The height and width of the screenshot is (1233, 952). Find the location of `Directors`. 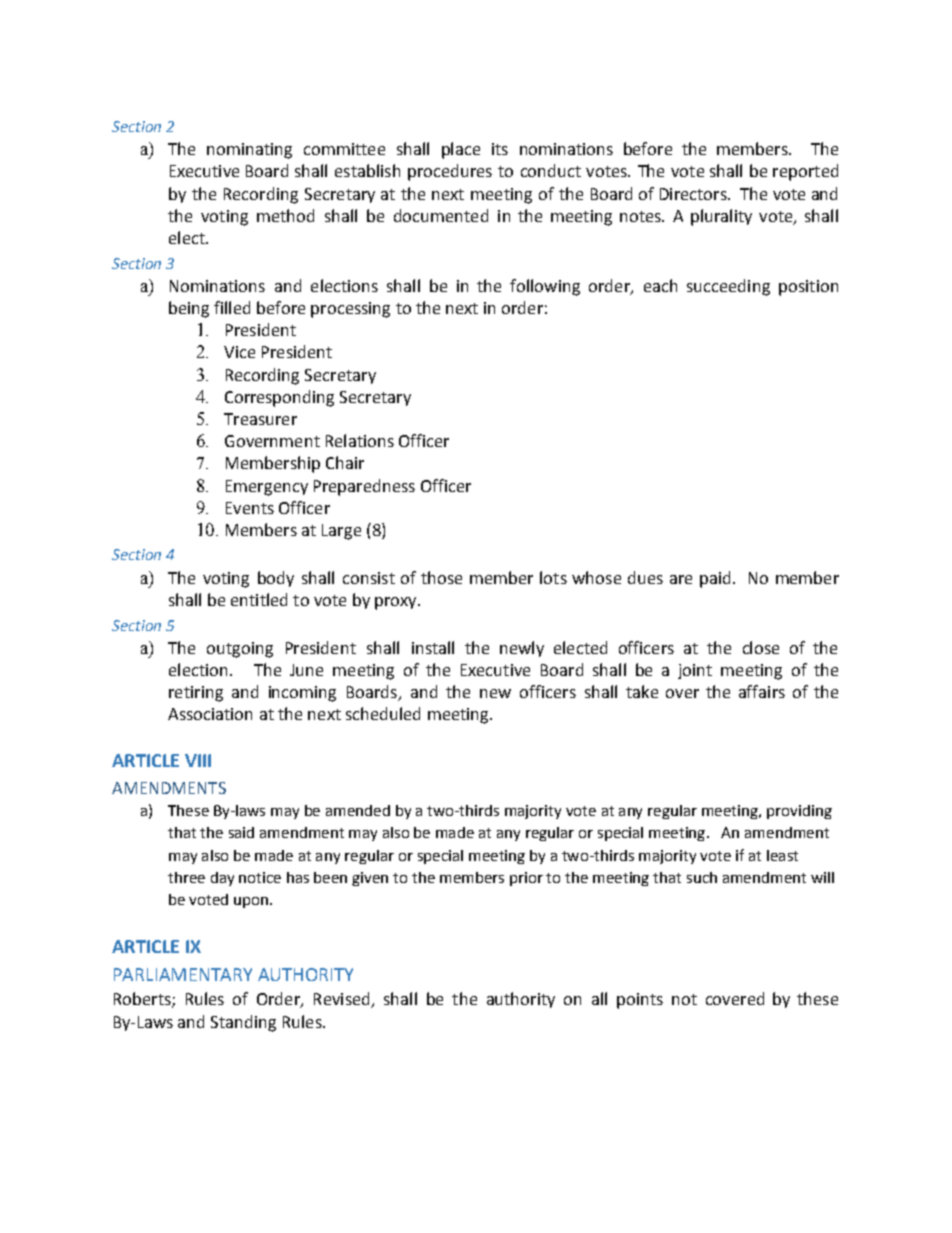

Directors is located at coordinates (694, 194).
